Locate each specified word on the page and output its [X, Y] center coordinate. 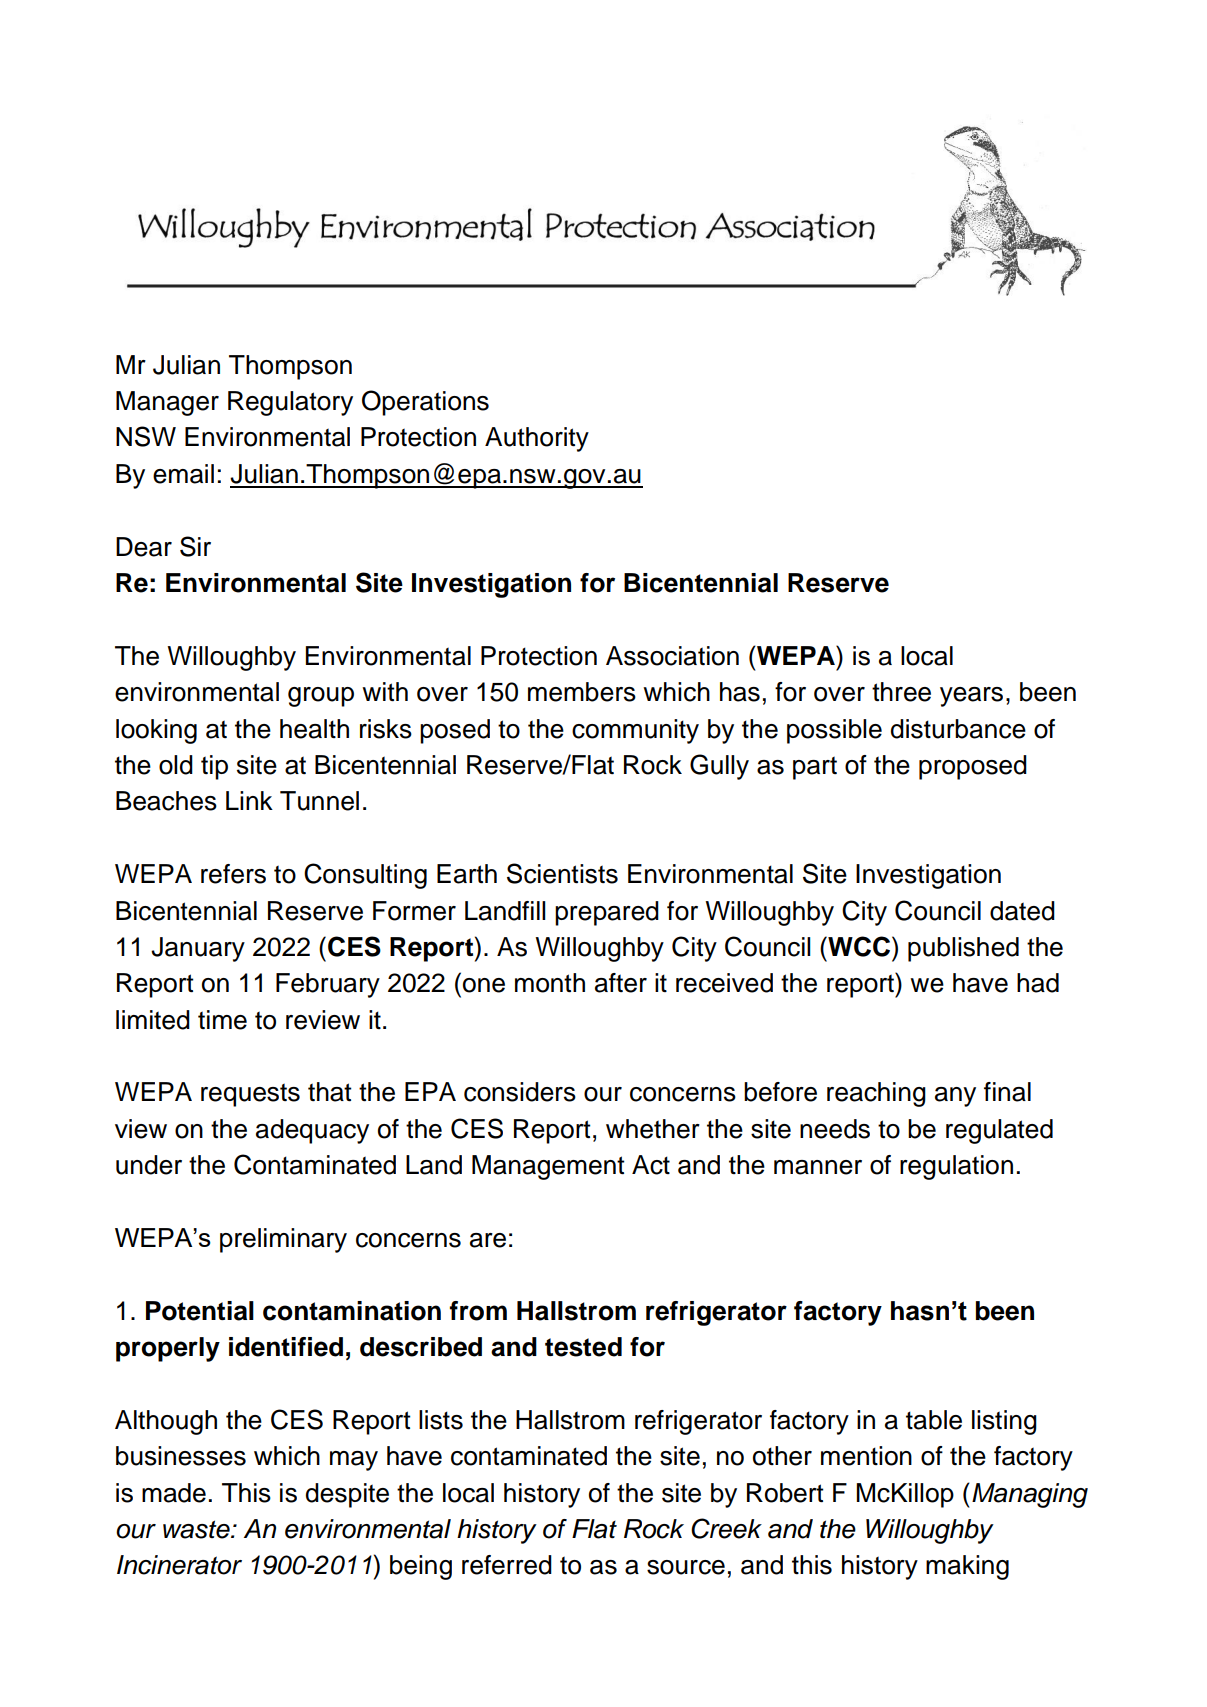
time [222, 1020]
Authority [537, 439]
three [901, 692]
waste [197, 1529]
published [963, 949]
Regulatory [290, 403]
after [621, 983]
